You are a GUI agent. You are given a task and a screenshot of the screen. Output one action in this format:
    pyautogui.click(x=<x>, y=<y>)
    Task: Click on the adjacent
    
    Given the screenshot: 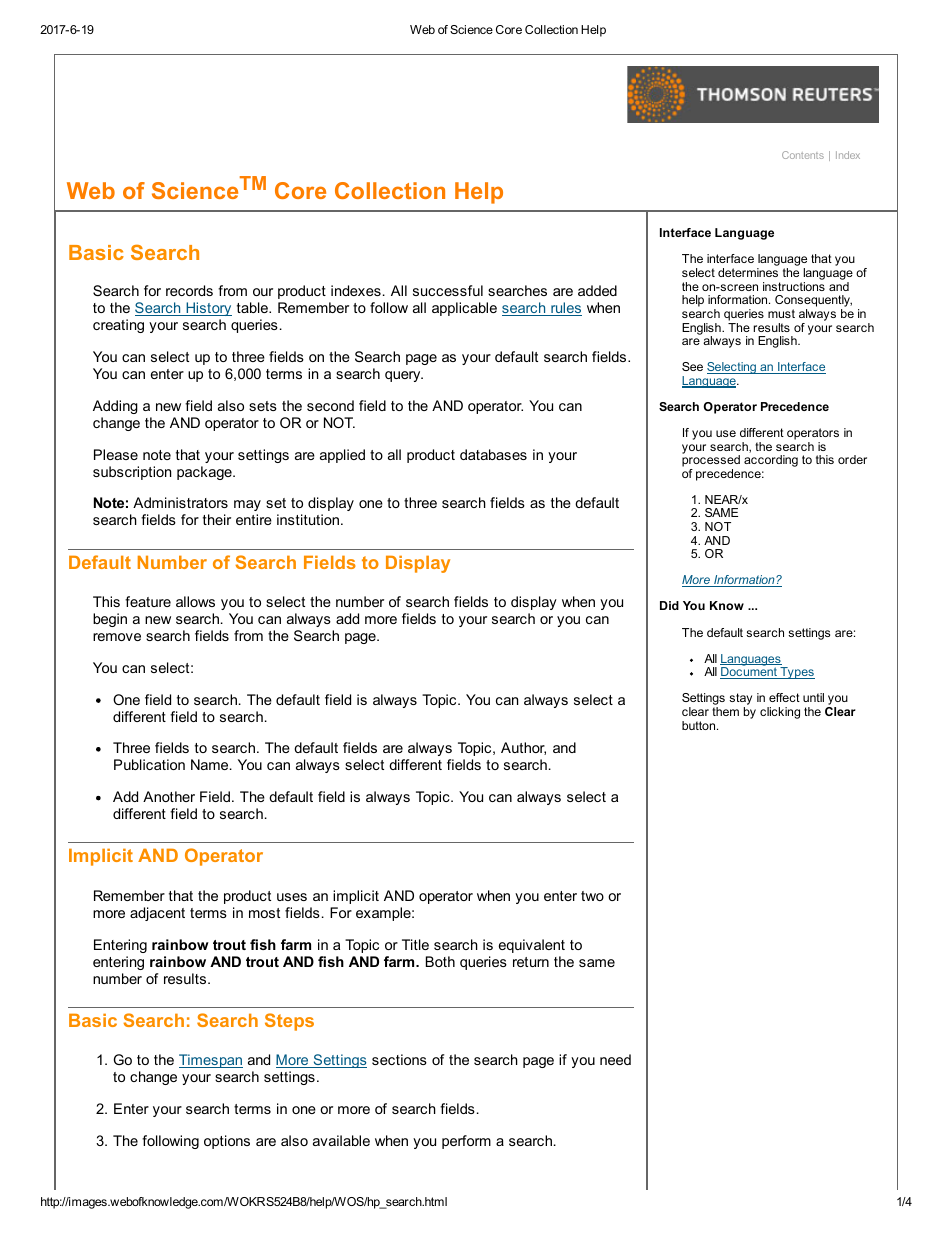 What is the action you would take?
    pyautogui.click(x=157, y=914)
